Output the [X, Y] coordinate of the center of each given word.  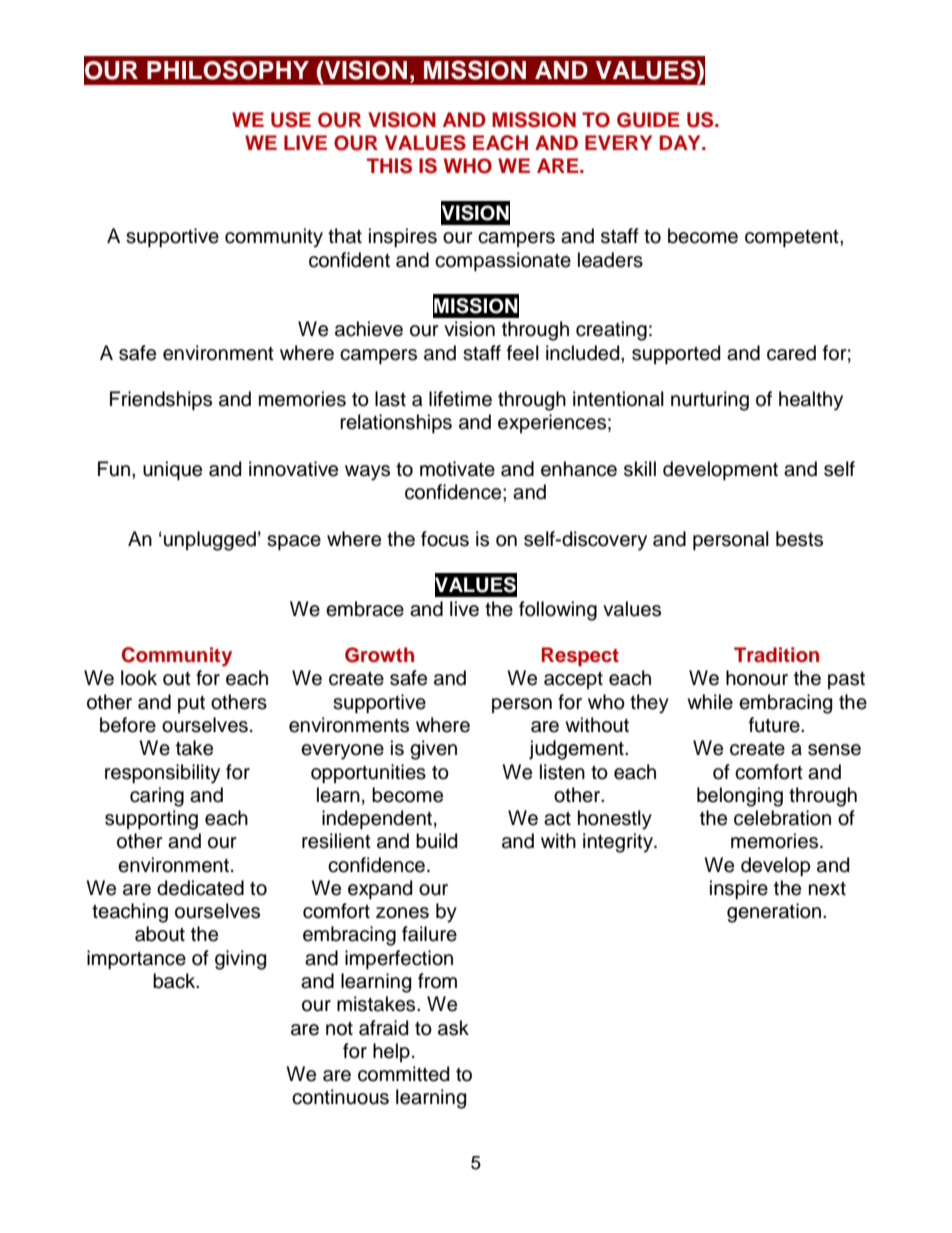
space [294, 542]
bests [799, 539]
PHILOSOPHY [228, 70]
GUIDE [648, 120]
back [175, 981]
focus [445, 539]
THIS [389, 166]
